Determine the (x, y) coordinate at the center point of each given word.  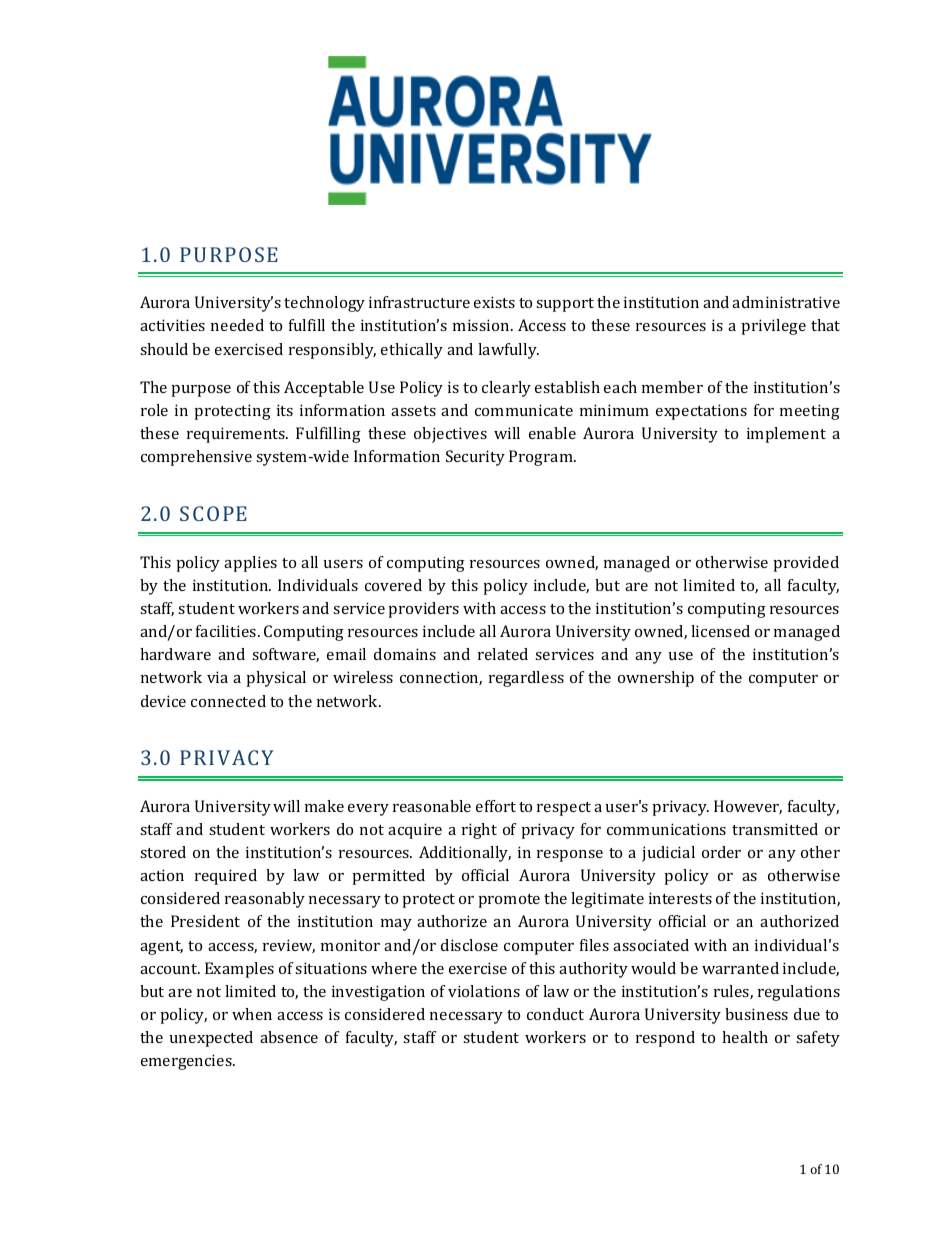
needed (237, 325)
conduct (555, 1014)
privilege (773, 327)
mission (482, 325)
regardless (526, 679)
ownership (656, 679)
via (217, 677)
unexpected (211, 1039)
